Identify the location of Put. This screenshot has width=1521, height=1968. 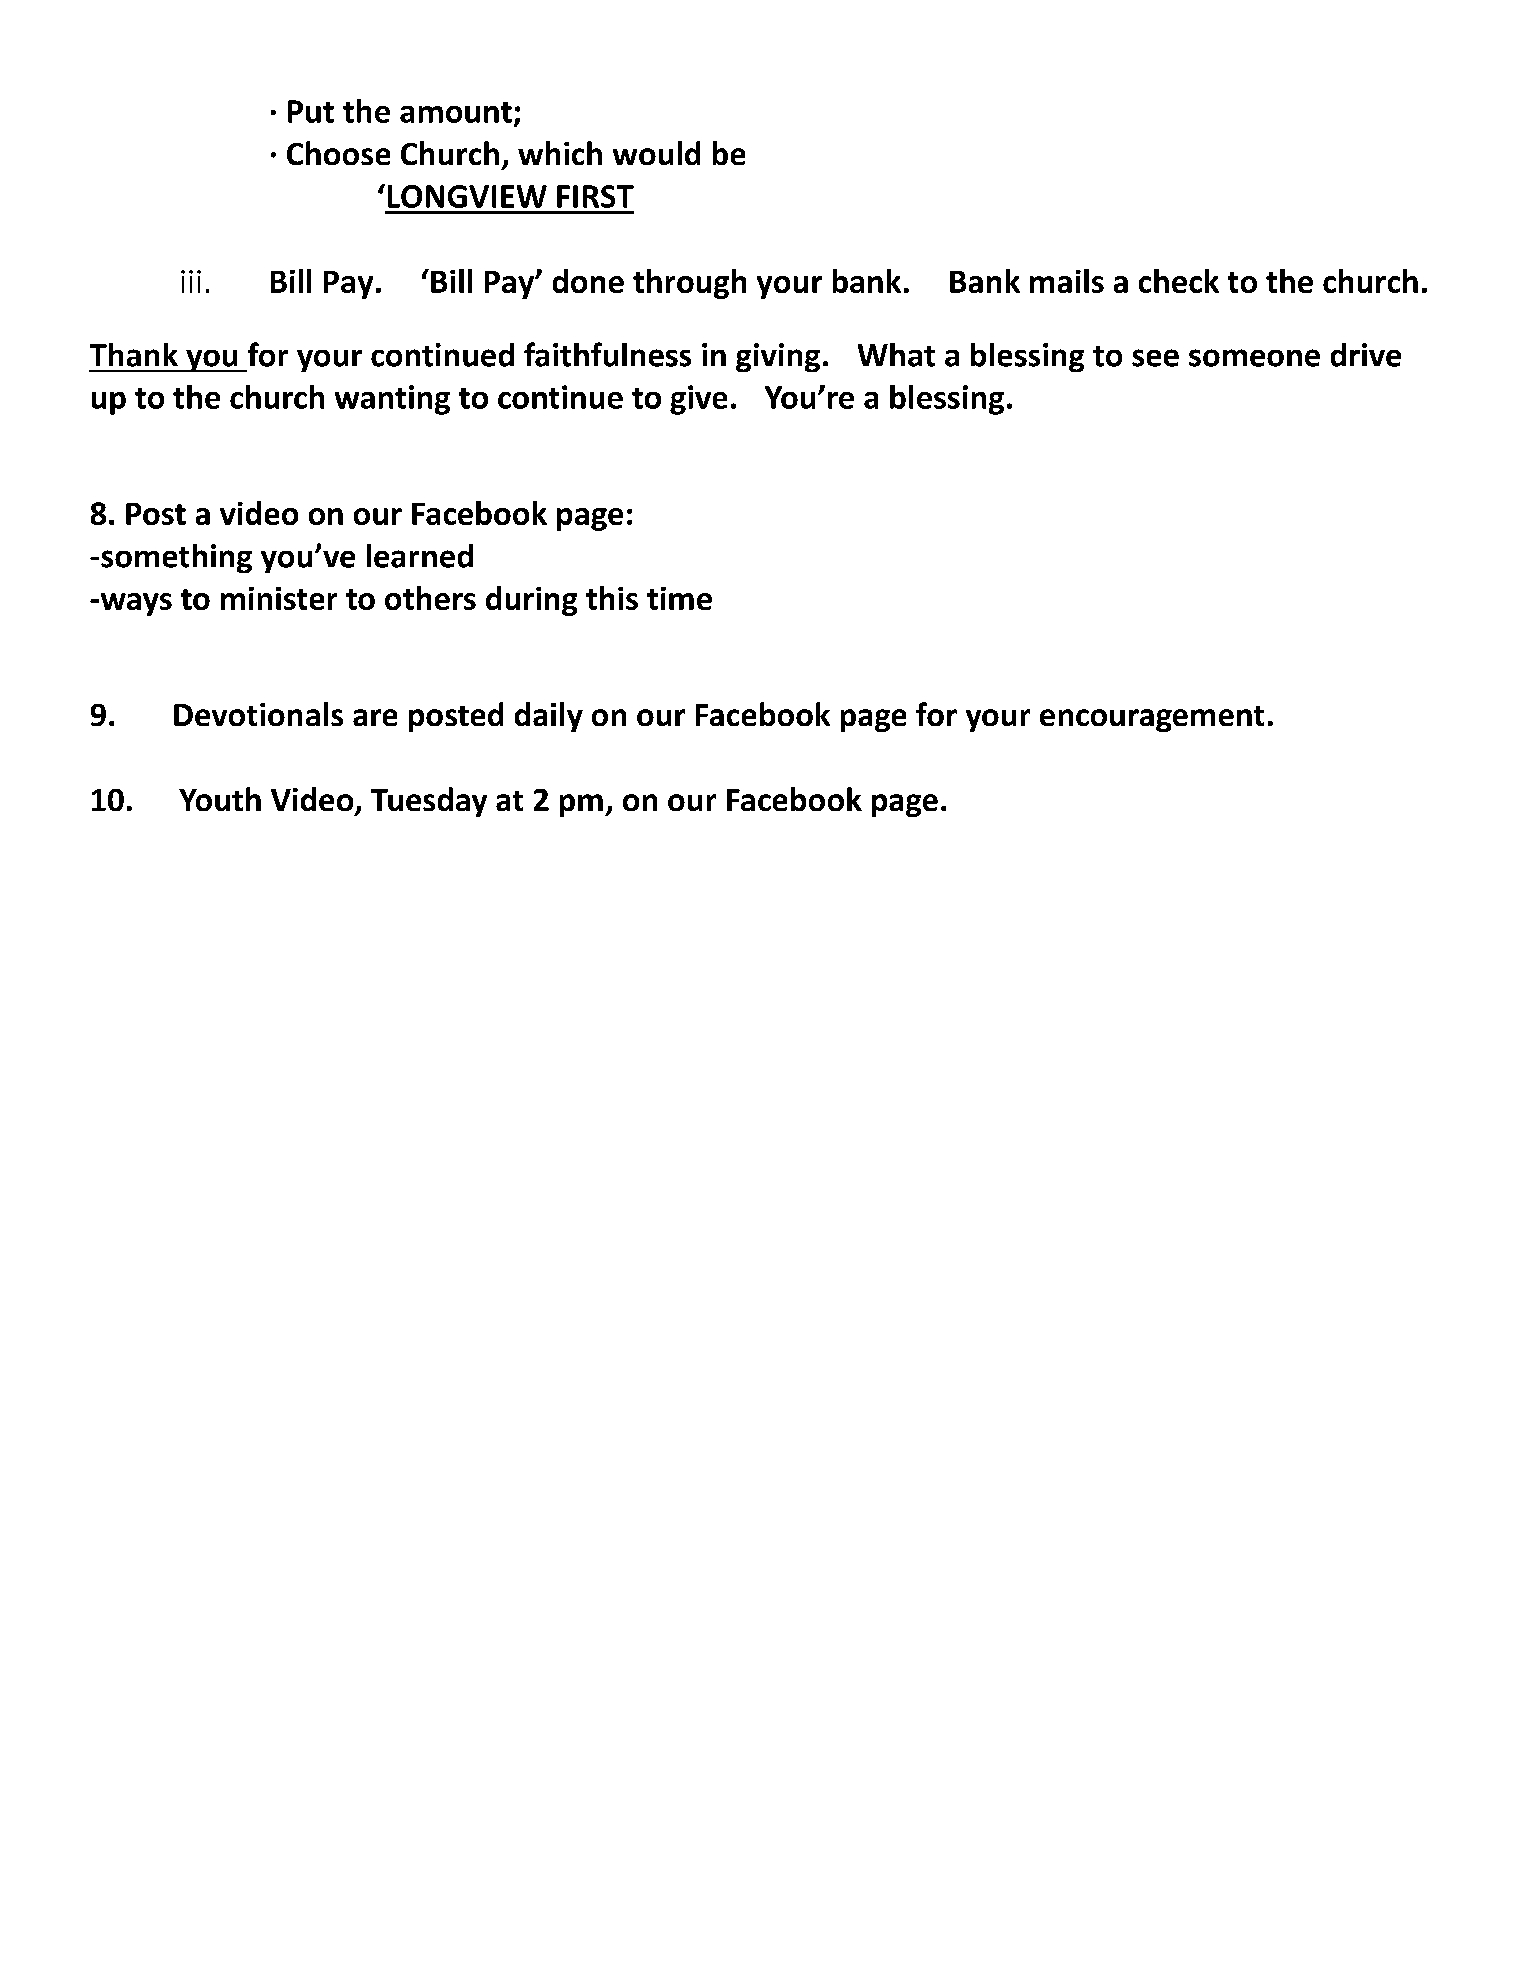
(311, 111).
